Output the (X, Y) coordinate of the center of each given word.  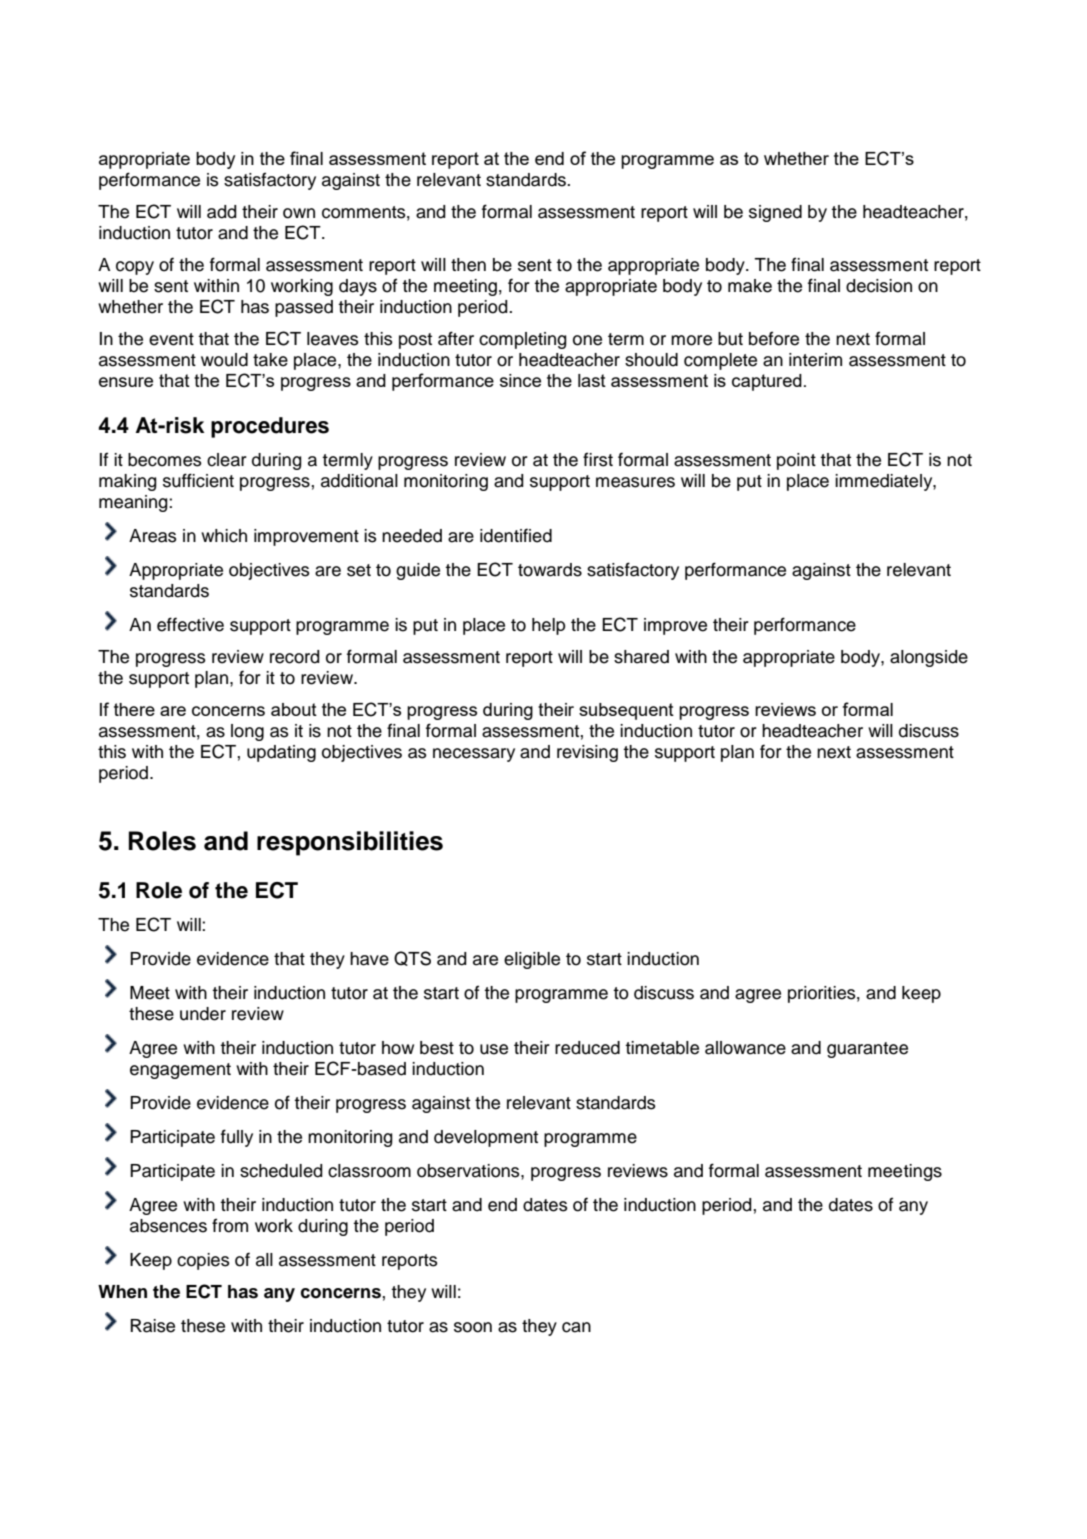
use (494, 1049)
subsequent (626, 711)
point (796, 461)
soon (473, 1327)
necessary (474, 755)
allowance (745, 1048)
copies (203, 1261)
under (203, 1014)
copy (135, 268)
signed (775, 213)
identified (516, 535)
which (224, 536)
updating (281, 753)
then (468, 265)
